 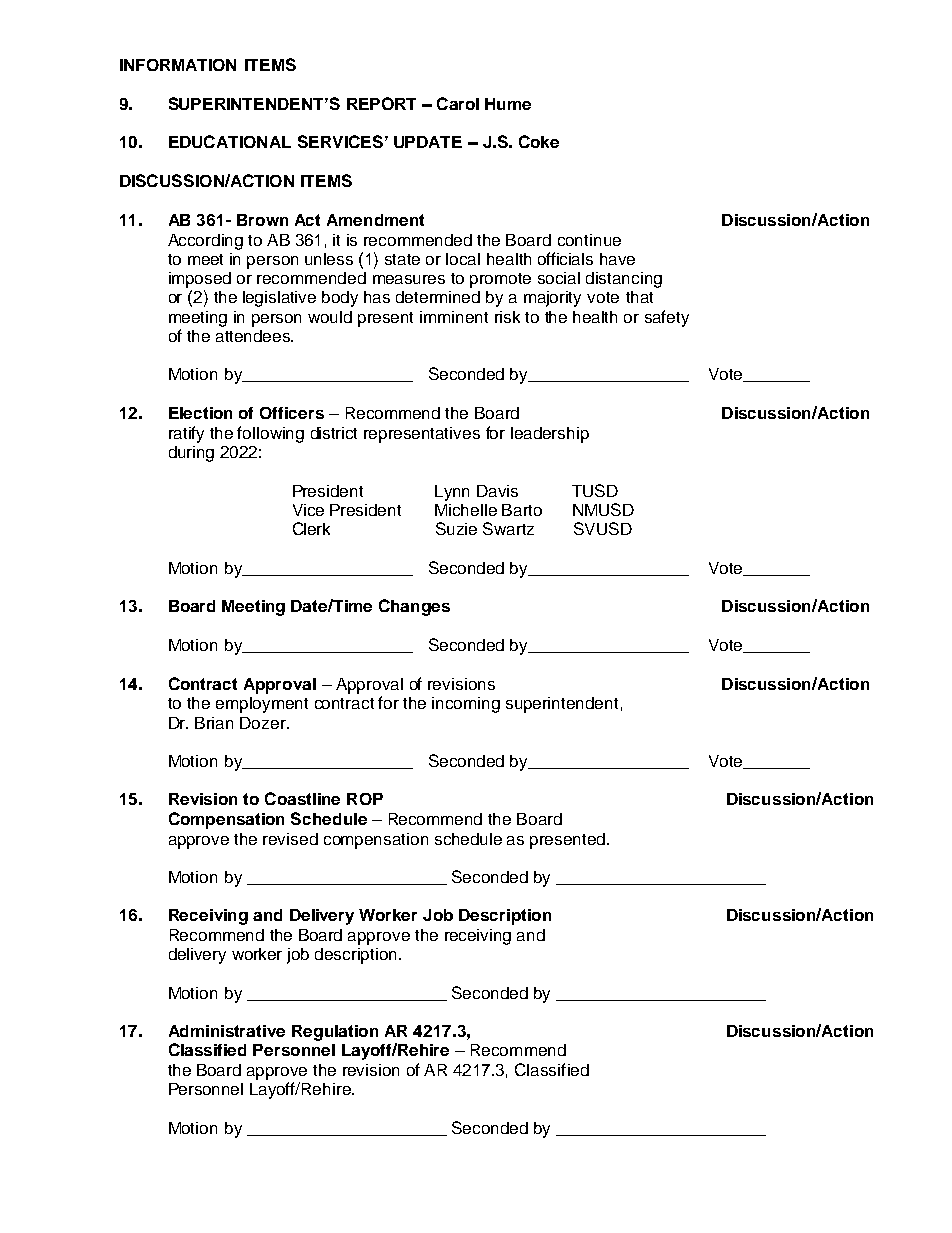 I want to click on Administrative, so click(x=227, y=1031).
